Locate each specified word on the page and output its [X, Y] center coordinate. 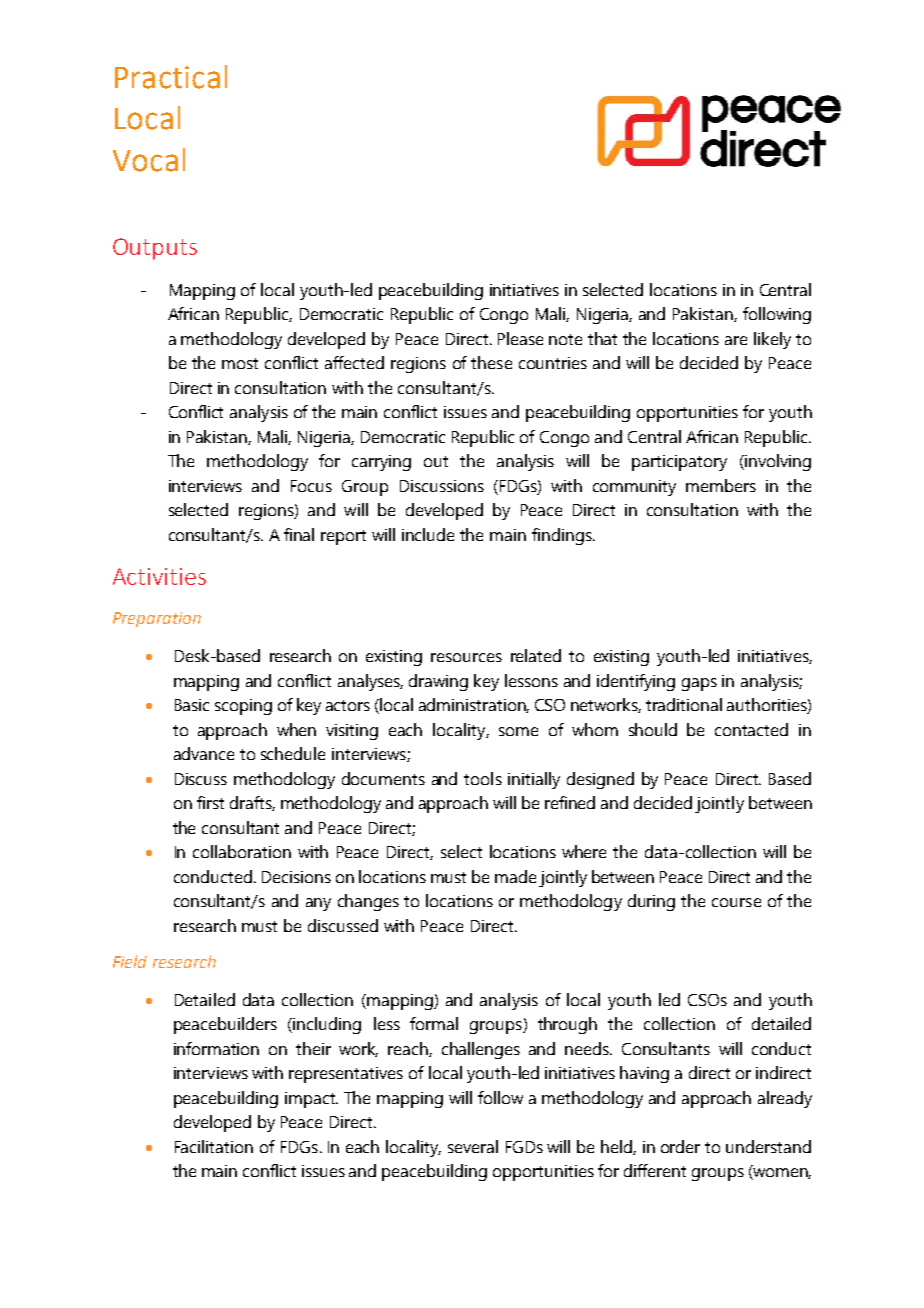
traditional [684, 704]
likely [772, 340]
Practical [171, 77]
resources [466, 657]
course [736, 902]
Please [520, 338]
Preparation [157, 619]
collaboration [242, 851]
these [491, 362]
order [680, 1146]
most [240, 363]
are [736, 340]
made [515, 876]
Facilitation [214, 1146]
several [473, 1146]
